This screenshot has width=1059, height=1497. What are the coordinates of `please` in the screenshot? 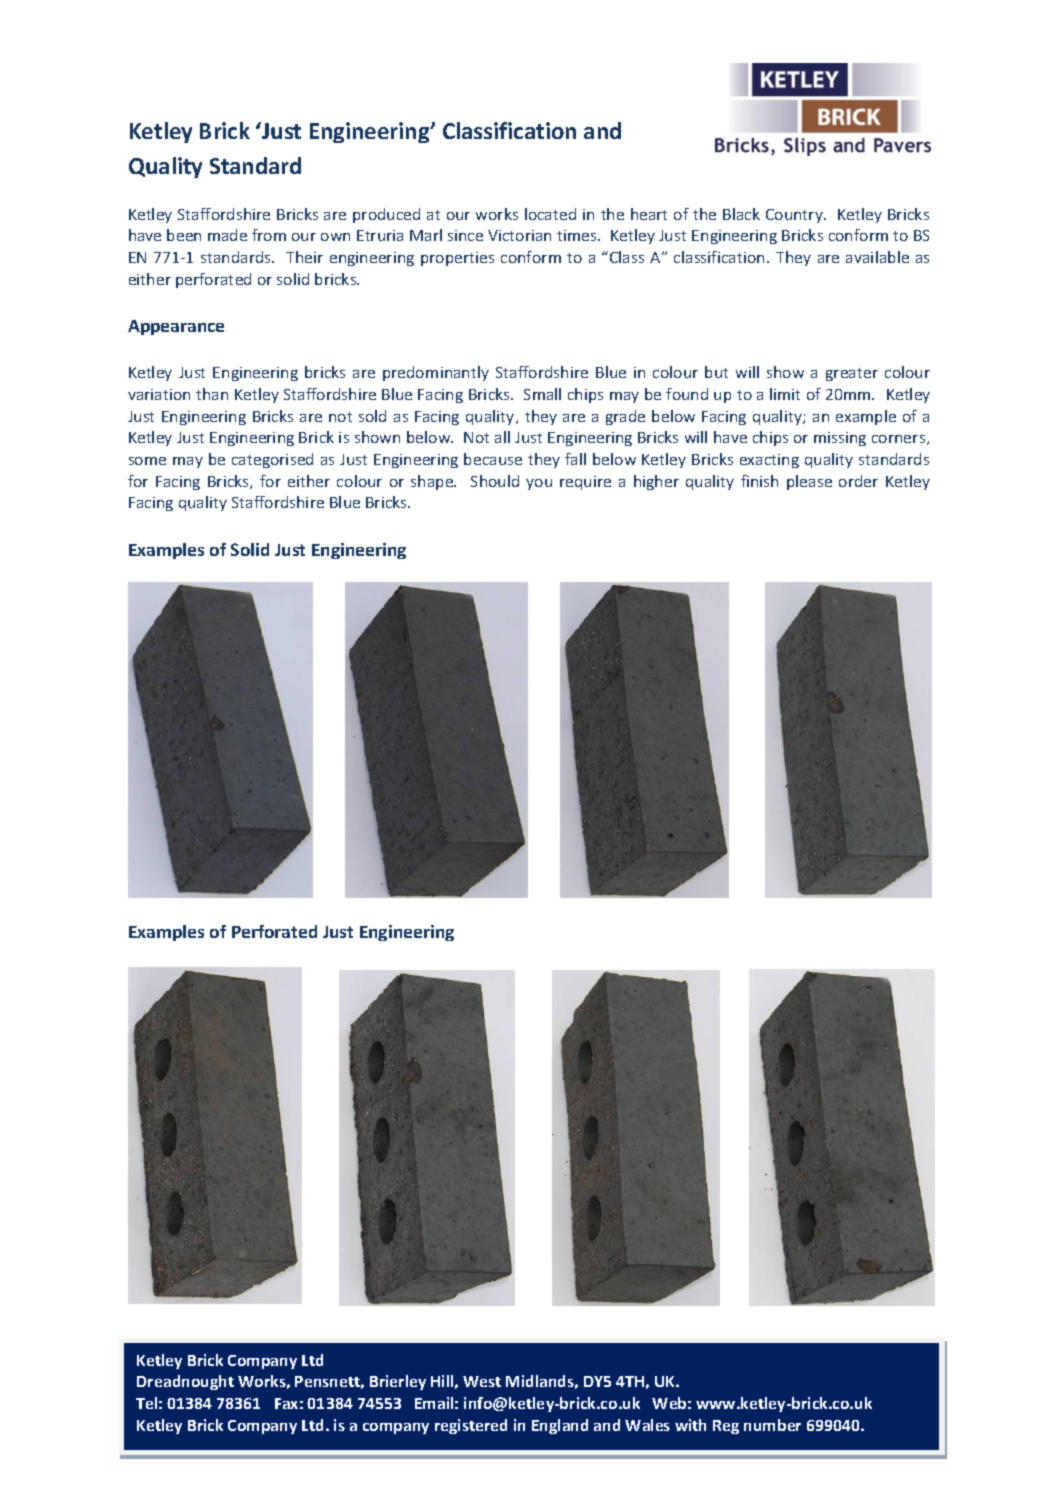 It's located at (809, 482).
